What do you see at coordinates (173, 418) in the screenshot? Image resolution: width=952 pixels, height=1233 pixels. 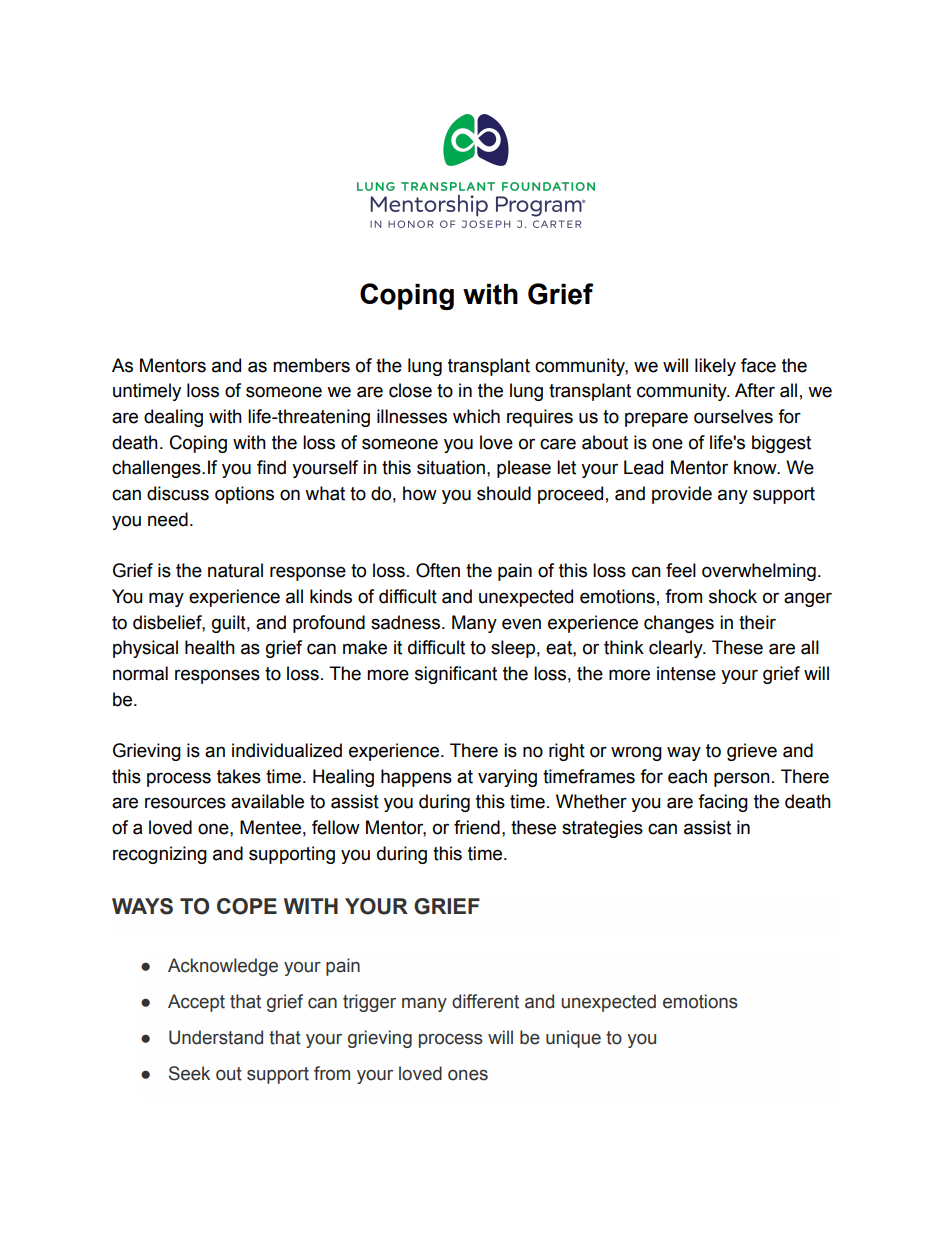 I see `dealing` at bounding box center [173, 418].
